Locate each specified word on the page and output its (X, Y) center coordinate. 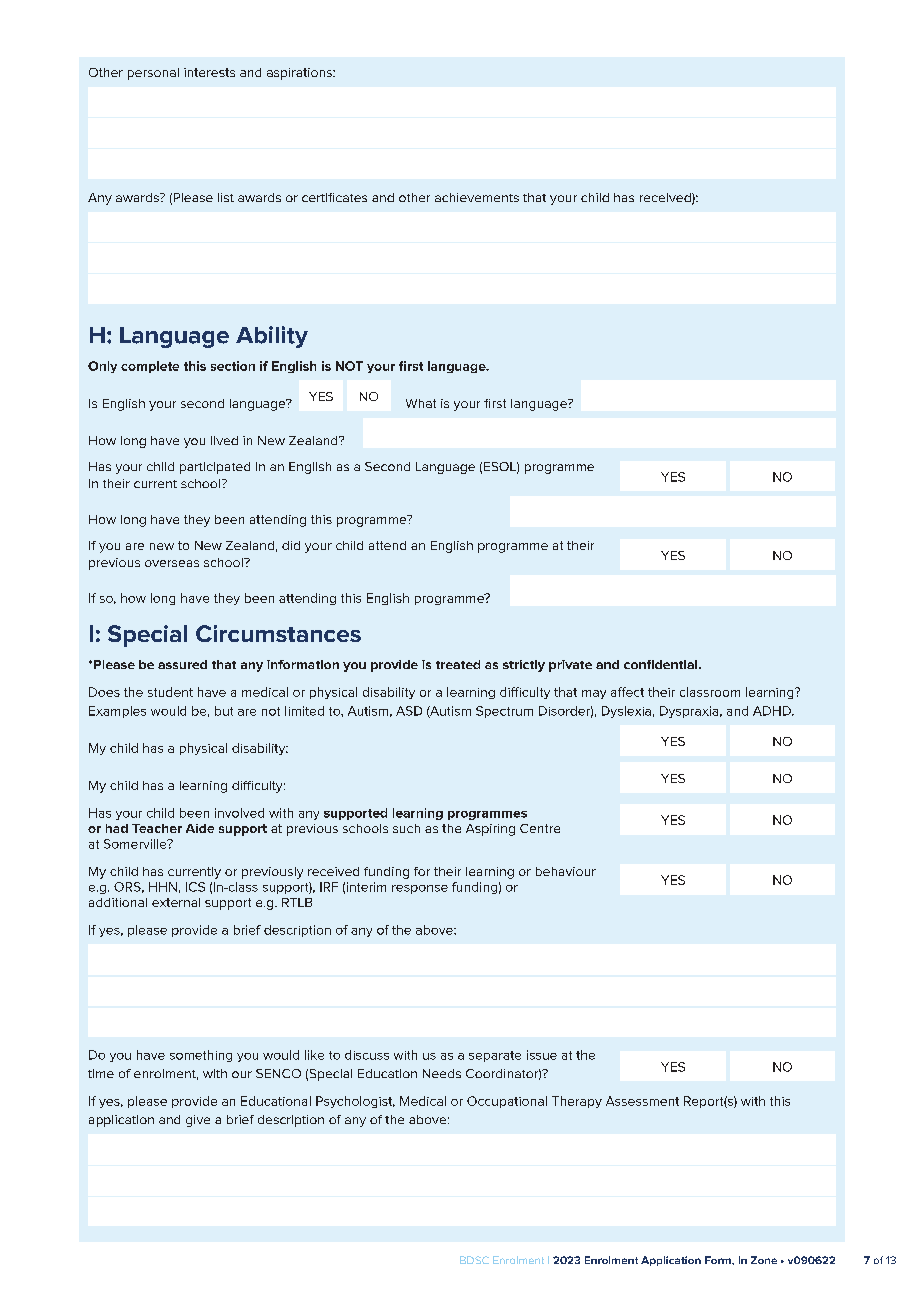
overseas (172, 563)
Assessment (642, 1101)
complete (150, 367)
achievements (477, 197)
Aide (200, 828)
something (201, 1056)
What (421, 403)
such (406, 828)
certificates (334, 197)
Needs (442, 1073)
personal (153, 74)
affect (627, 692)
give (198, 1121)
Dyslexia (626, 712)
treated (458, 664)
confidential (662, 664)
